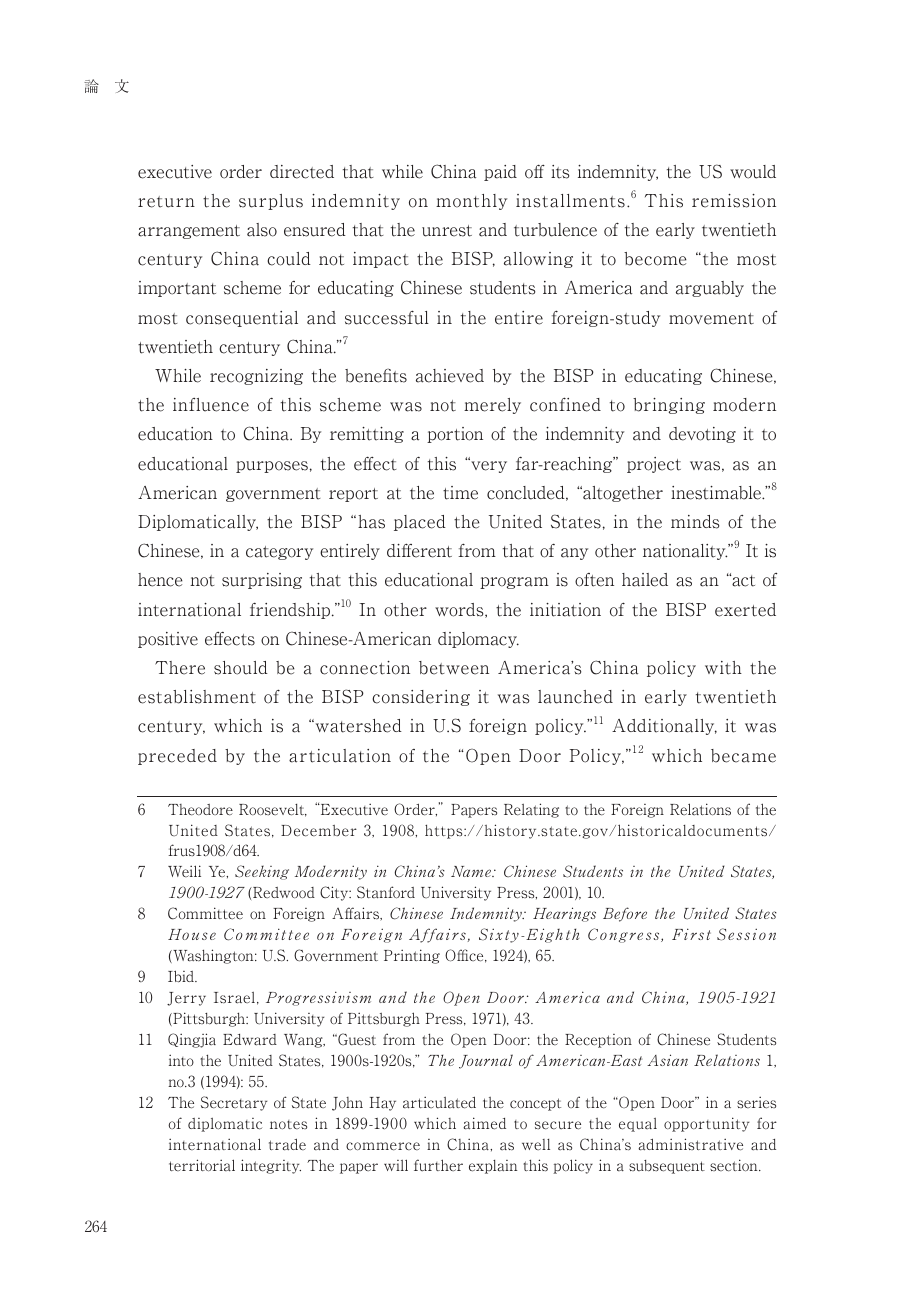 Image resolution: width=924 pixels, height=1305 pixels. What do you see at coordinates (690, 1144) in the screenshot?
I see `administrative` at bounding box center [690, 1144].
